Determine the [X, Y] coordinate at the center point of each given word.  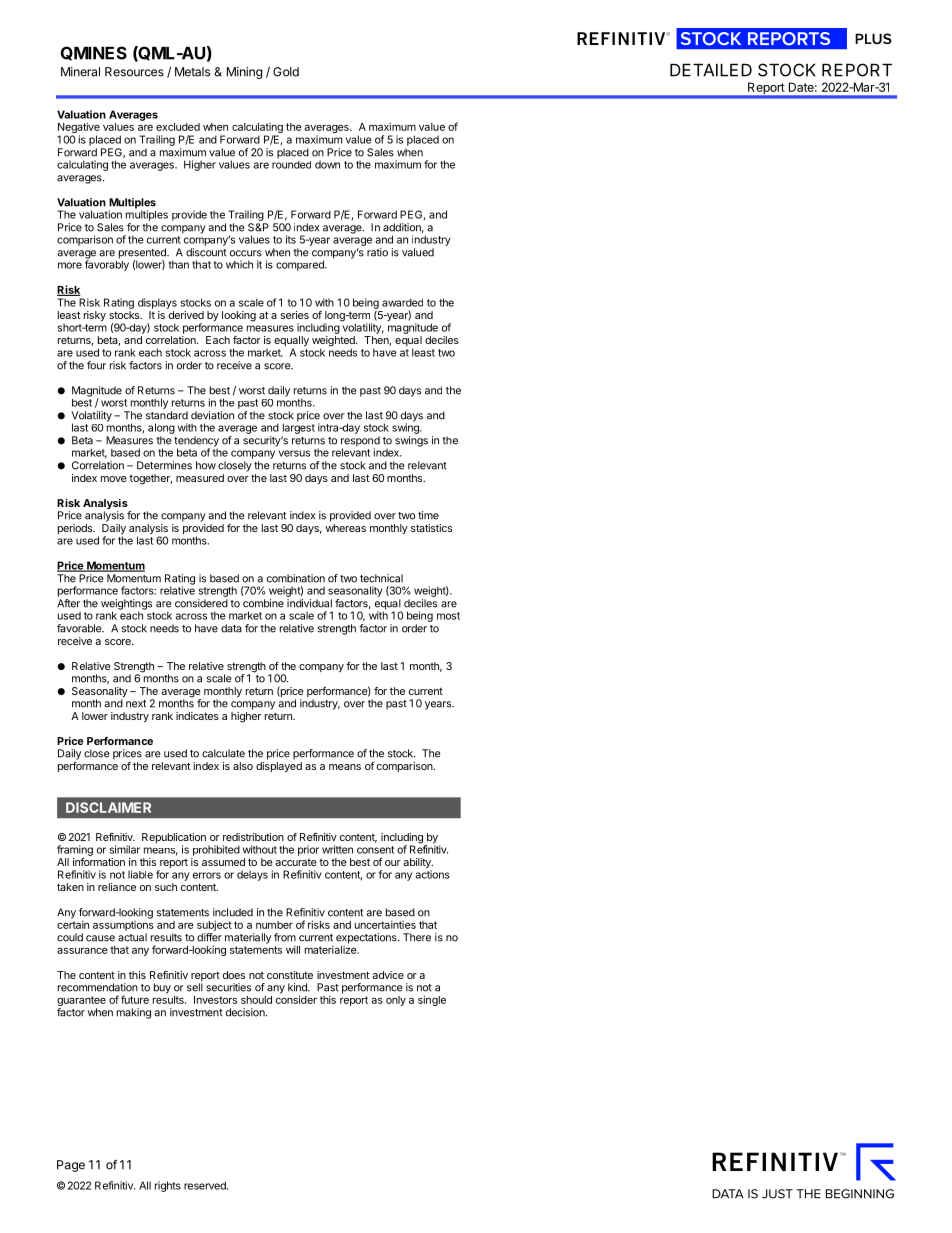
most [448, 616]
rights [168, 1186]
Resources [134, 72]
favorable [80, 628]
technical [381, 578]
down [327, 164]
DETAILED [711, 70]
